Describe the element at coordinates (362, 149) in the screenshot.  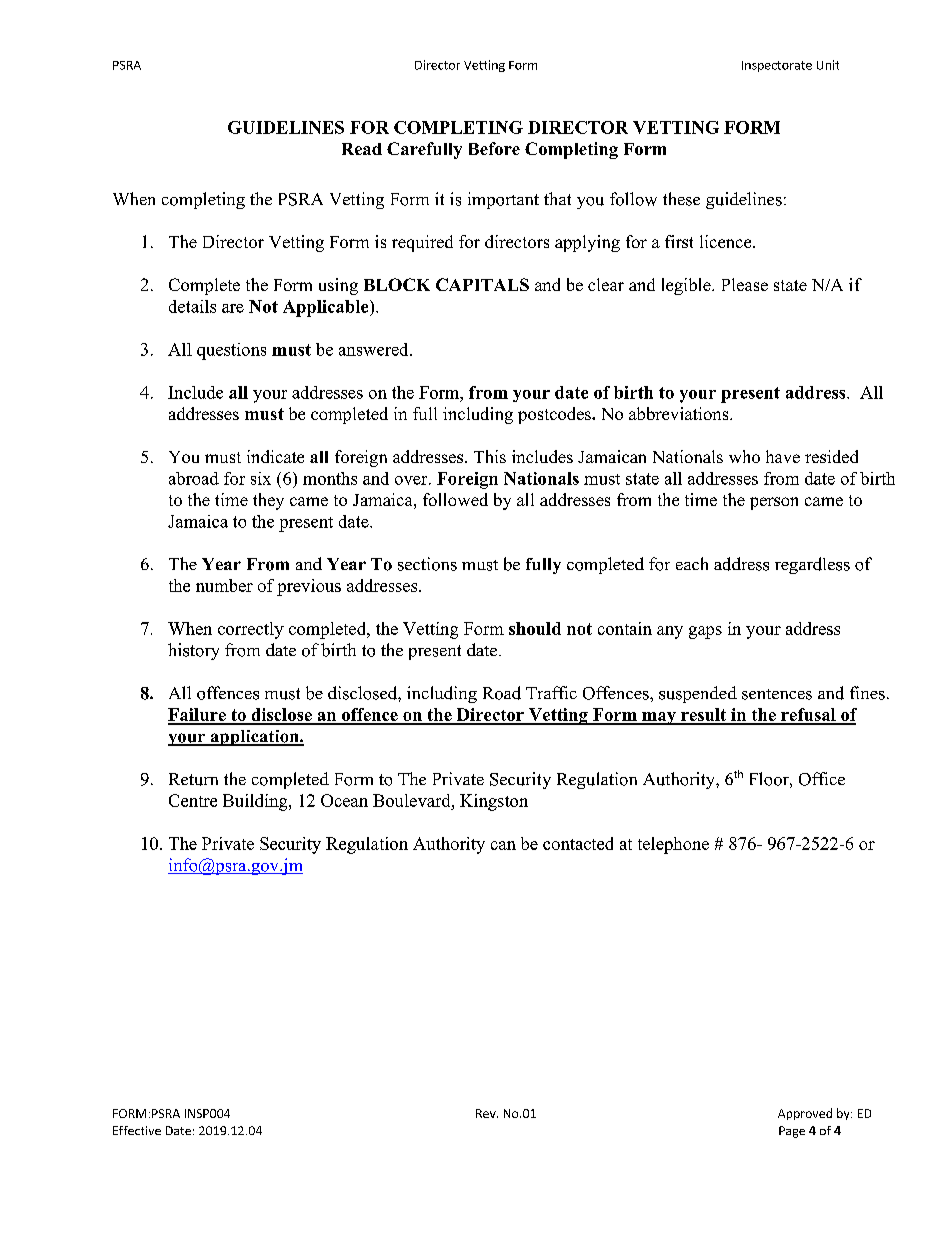
I see `Read` at that location.
